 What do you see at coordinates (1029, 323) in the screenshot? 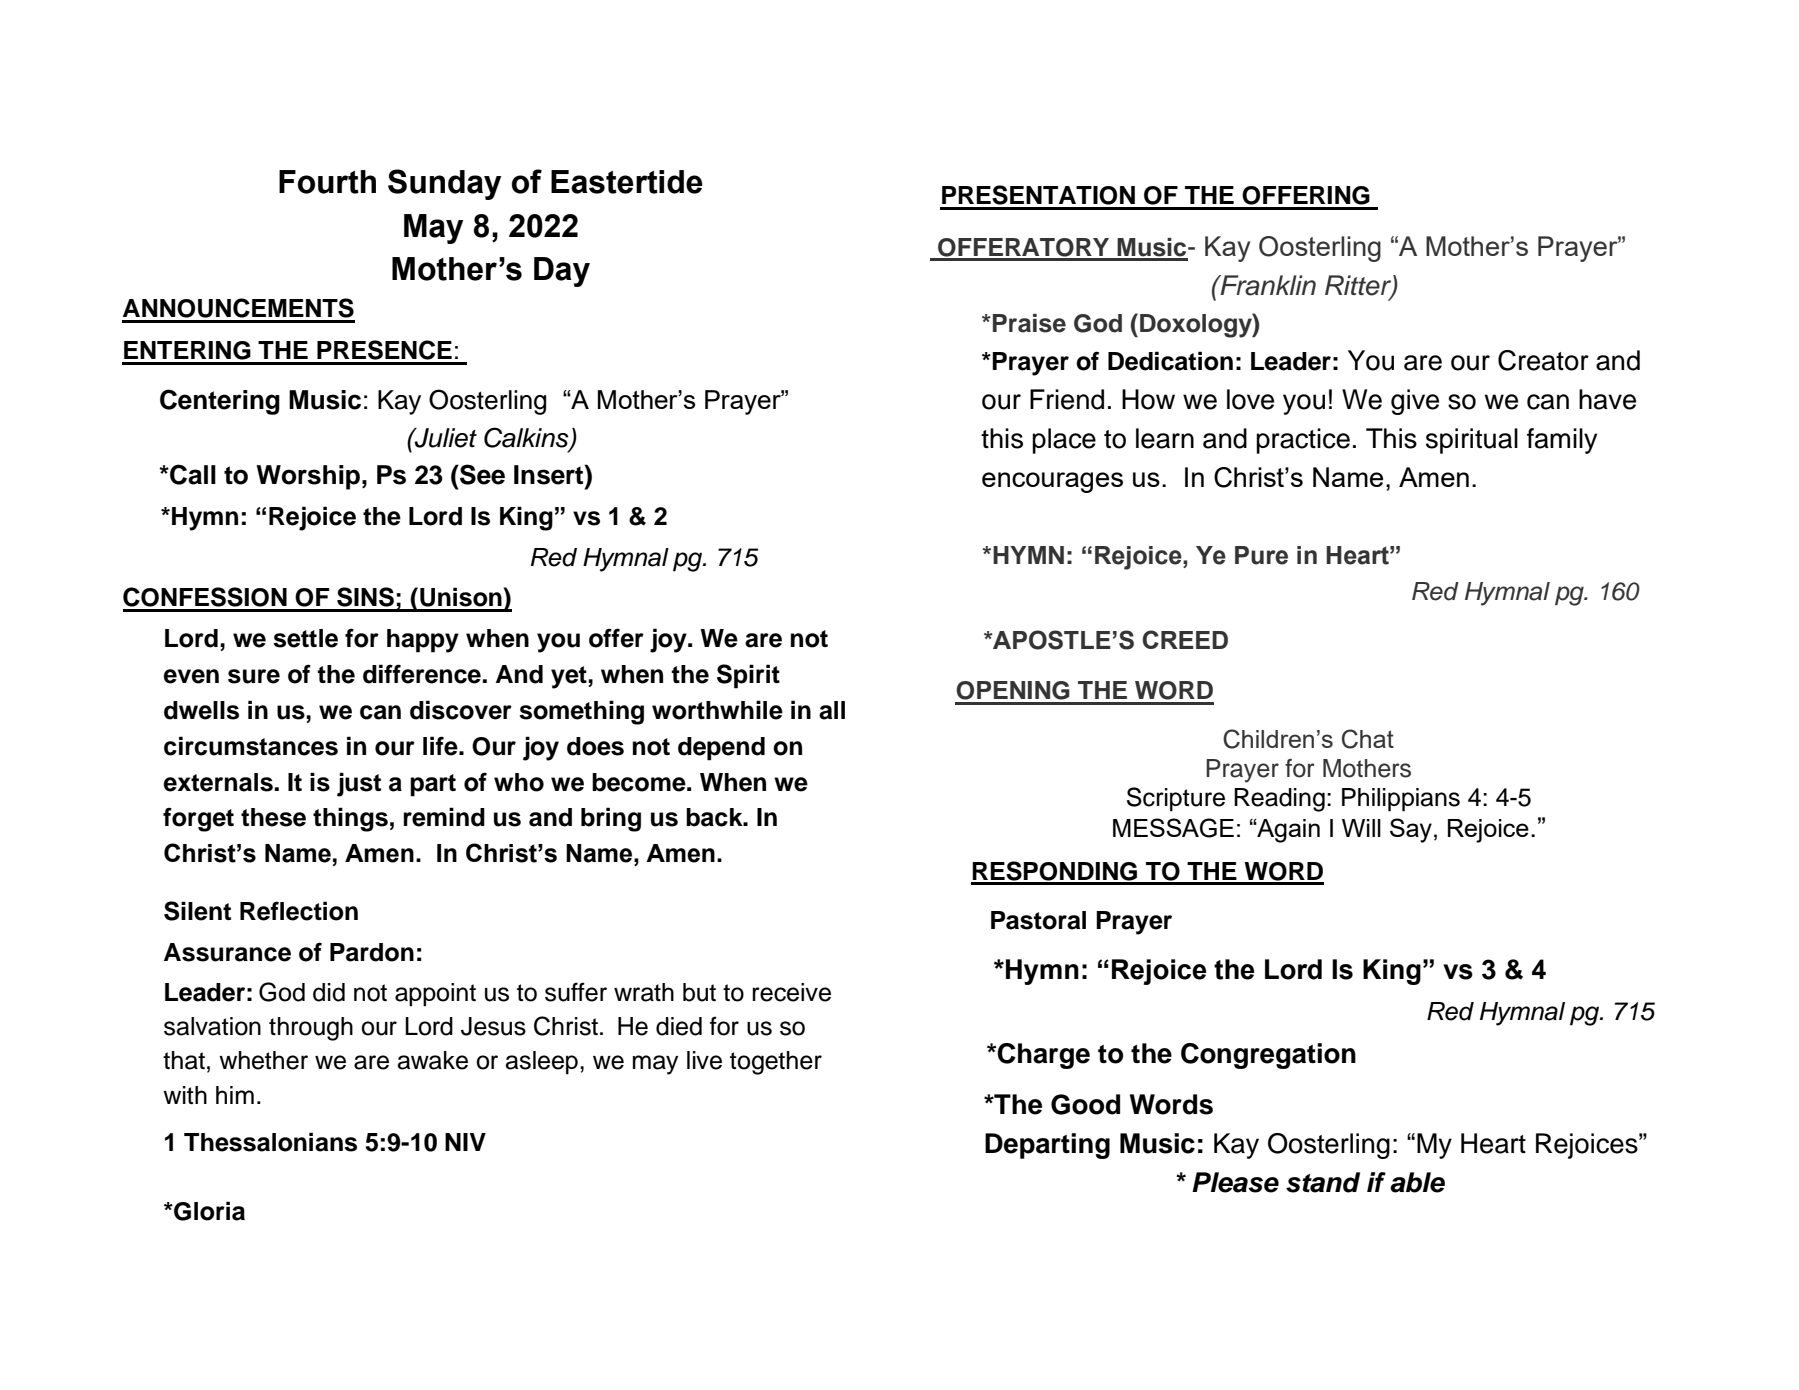
I see `Praise` at bounding box center [1029, 323].
